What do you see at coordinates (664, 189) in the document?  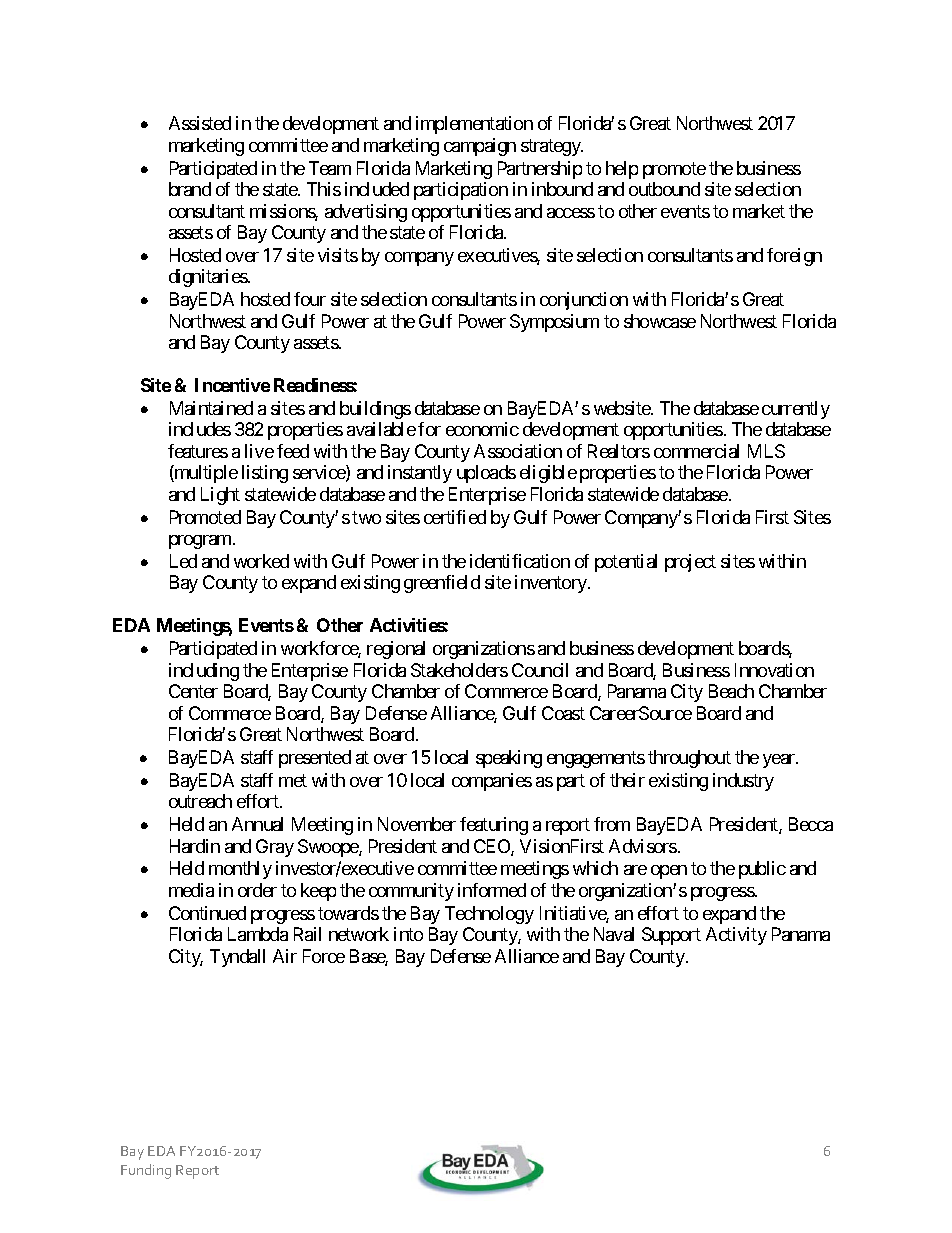 I see `outbound` at bounding box center [664, 189].
